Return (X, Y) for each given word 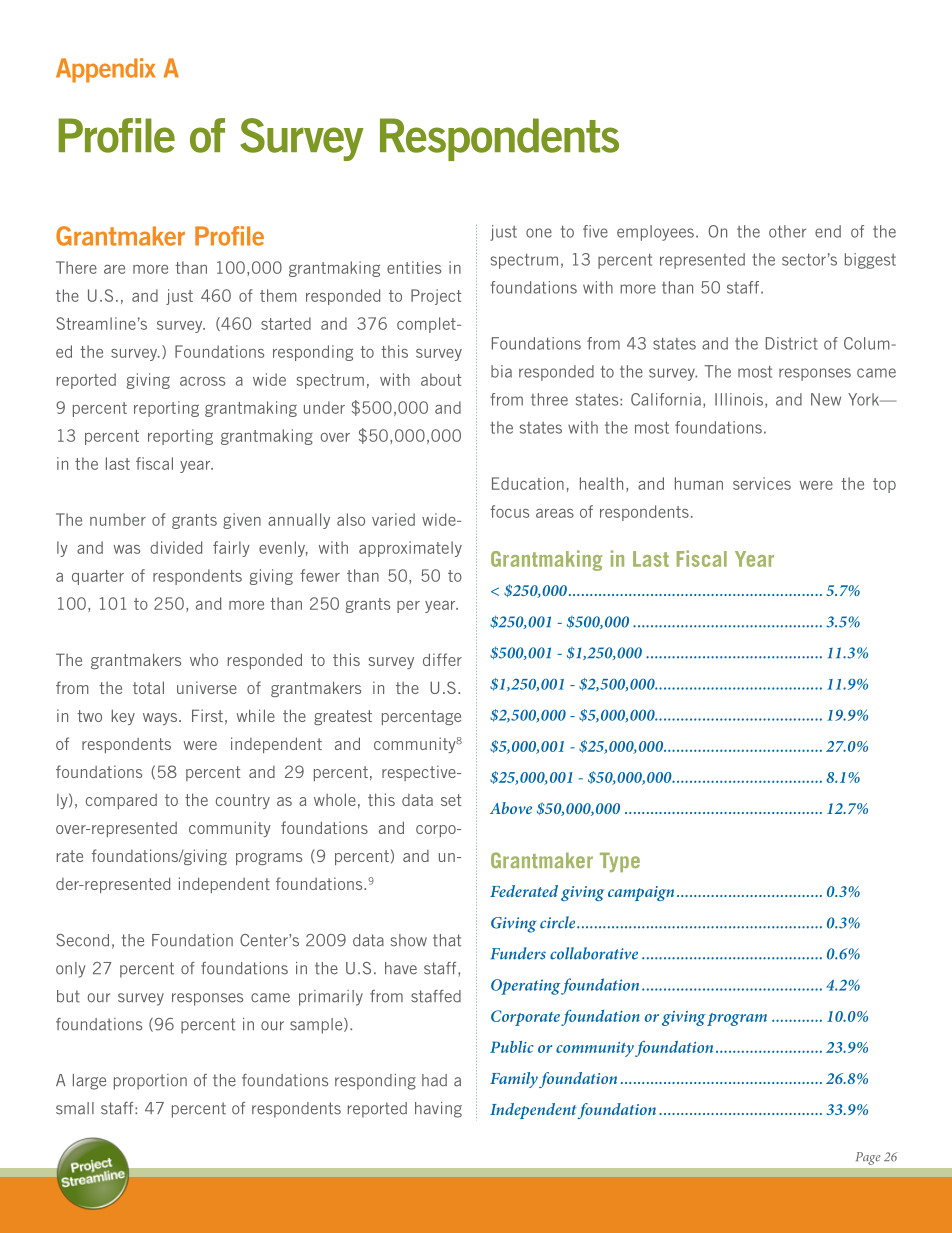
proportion (150, 1082)
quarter (98, 577)
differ (442, 659)
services (762, 483)
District (792, 343)
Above (511, 808)
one (539, 233)
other (787, 231)
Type (620, 862)
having (438, 1110)
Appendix (105, 70)
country (243, 801)
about (441, 379)
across (202, 381)
